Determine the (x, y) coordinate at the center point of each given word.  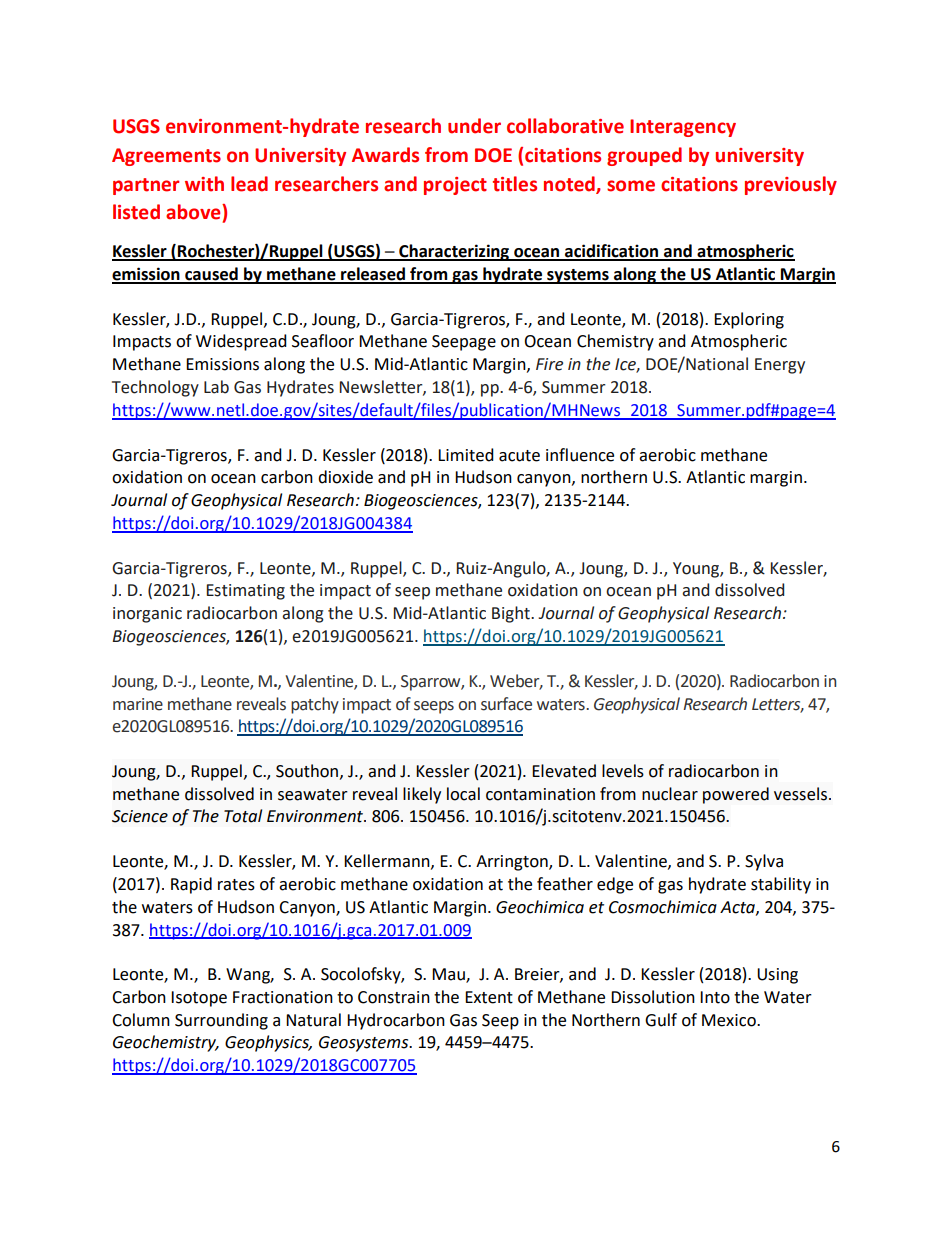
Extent (489, 997)
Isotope (199, 999)
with (204, 184)
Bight (512, 614)
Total (243, 816)
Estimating (246, 592)
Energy (780, 366)
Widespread (241, 342)
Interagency (683, 128)
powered (736, 795)
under (474, 126)
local (463, 794)
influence (580, 455)
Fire (549, 364)
